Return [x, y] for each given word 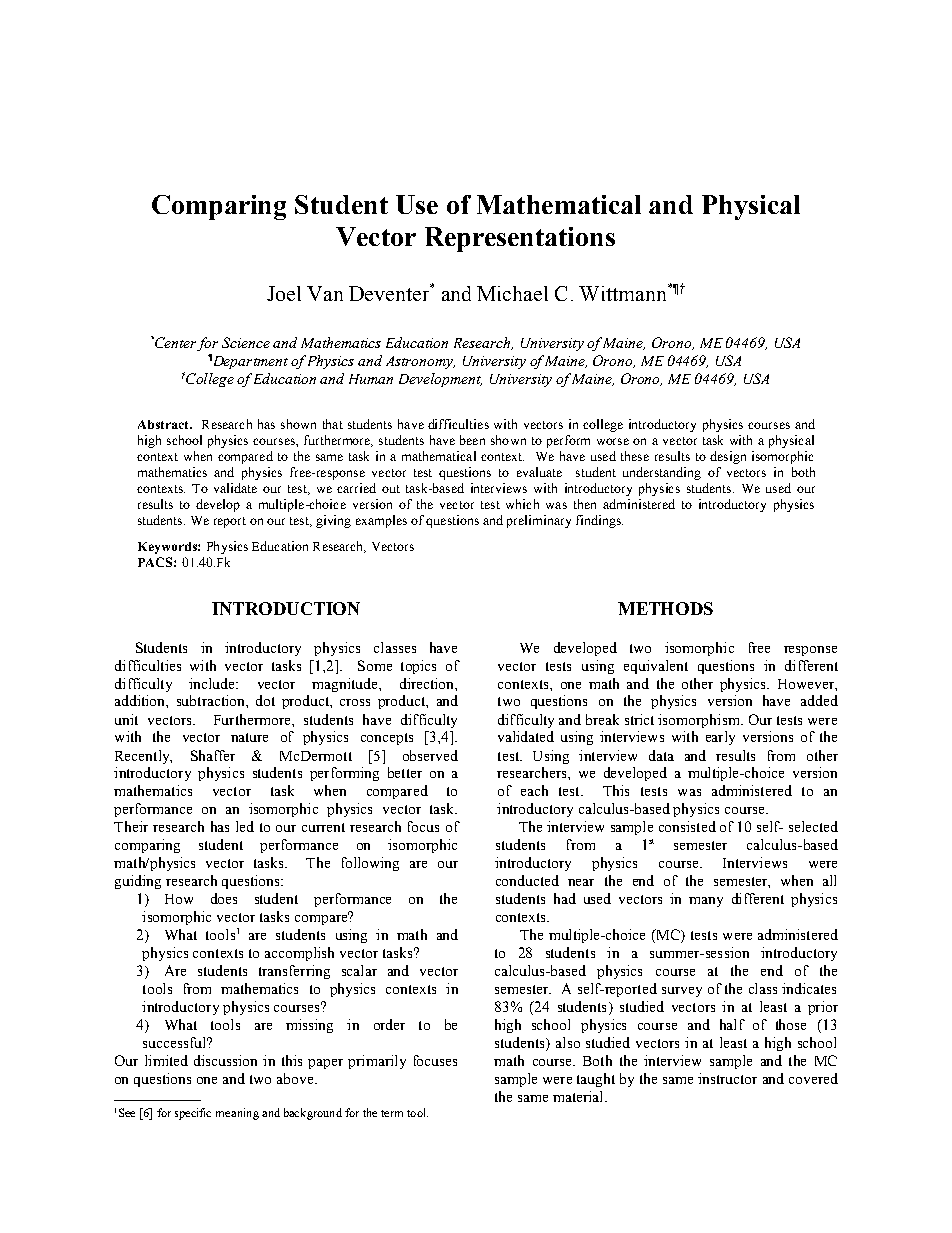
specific [193, 1114]
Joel [284, 293]
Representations [520, 239]
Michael [512, 293]
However [807, 684]
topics [418, 667]
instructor [727, 1078]
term [392, 1113]
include [213, 683]
